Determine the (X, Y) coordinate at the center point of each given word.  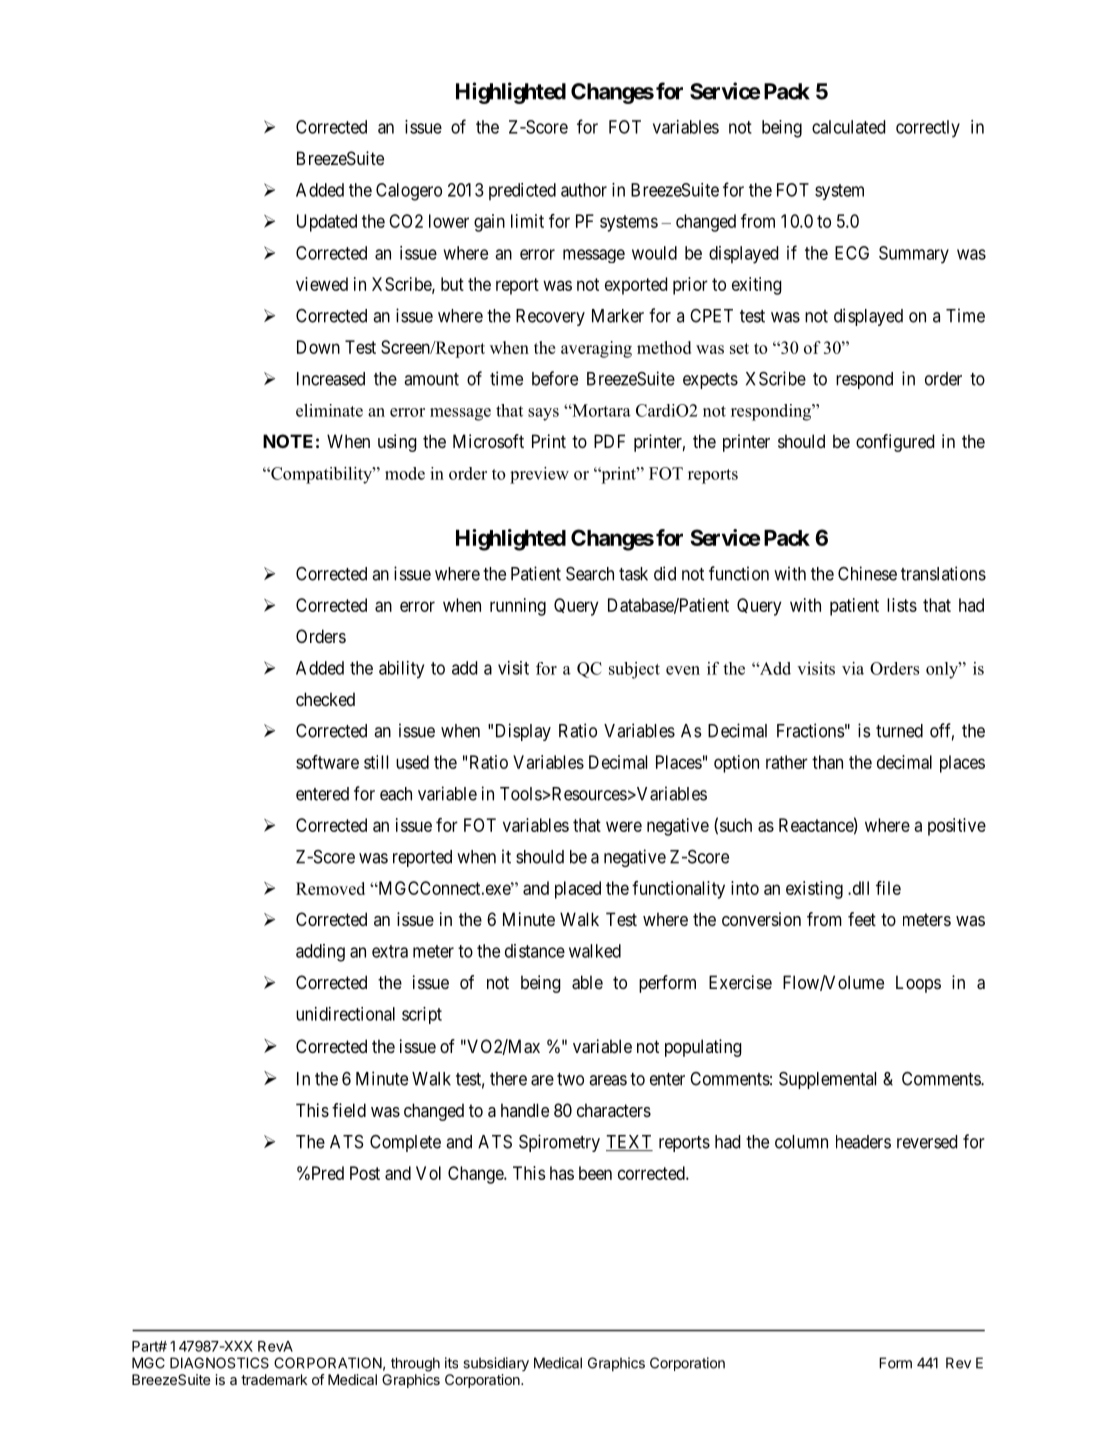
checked (325, 699)
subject (634, 670)
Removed (330, 888)
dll (859, 888)
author (584, 190)
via (853, 668)
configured (895, 443)
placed (578, 890)
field (349, 1110)
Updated (327, 223)
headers (863, 1142)
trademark (274, 1379)
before (555, 378)
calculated (848, 127)
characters (614, 1110)
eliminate (329, 410)
